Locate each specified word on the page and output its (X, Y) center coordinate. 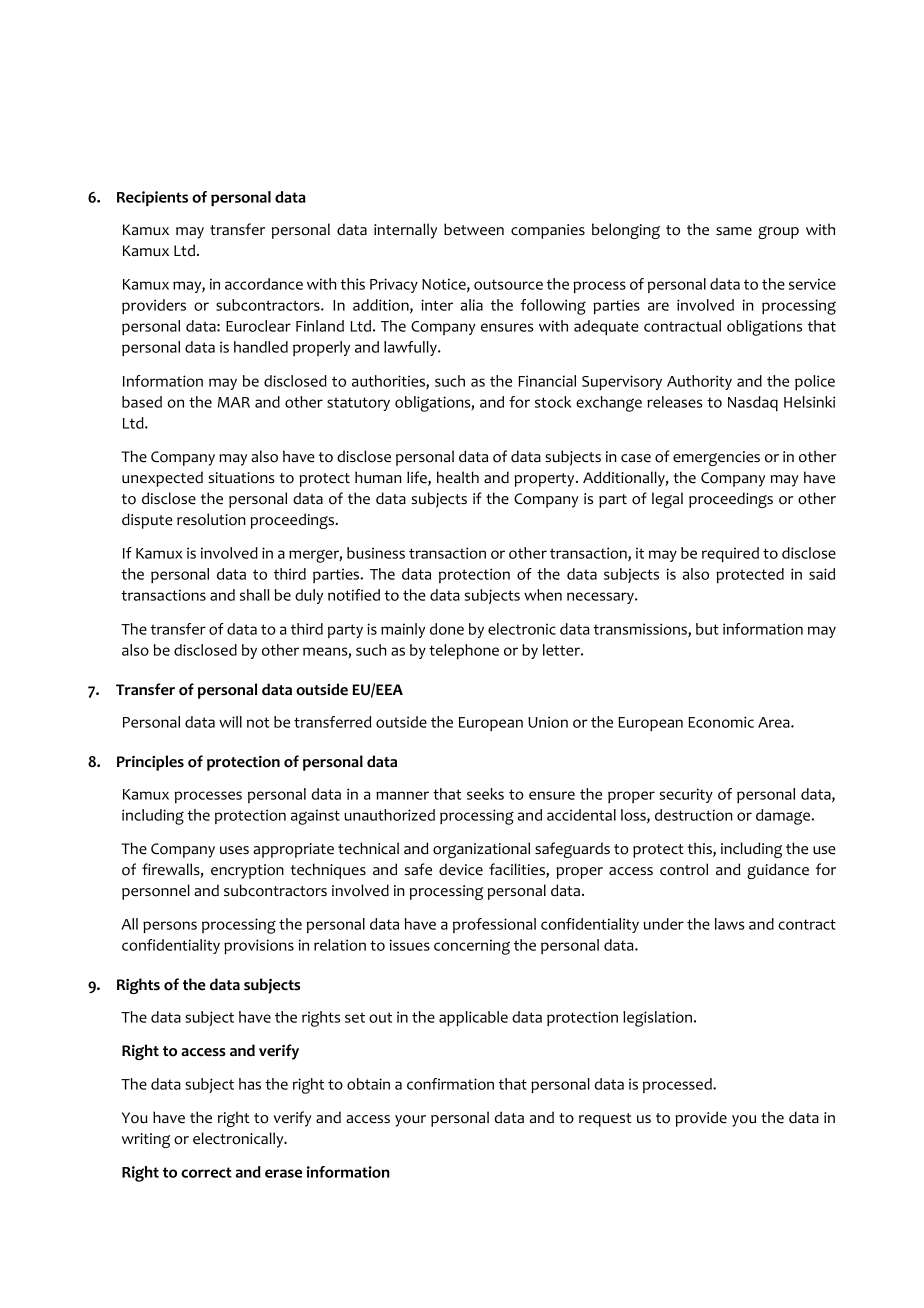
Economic (721, 722)
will (230, 722)
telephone (464, 651)
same (734, 231)
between (474, 229)
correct (206, 1172)
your (410, 1121)
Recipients (152, 198)
